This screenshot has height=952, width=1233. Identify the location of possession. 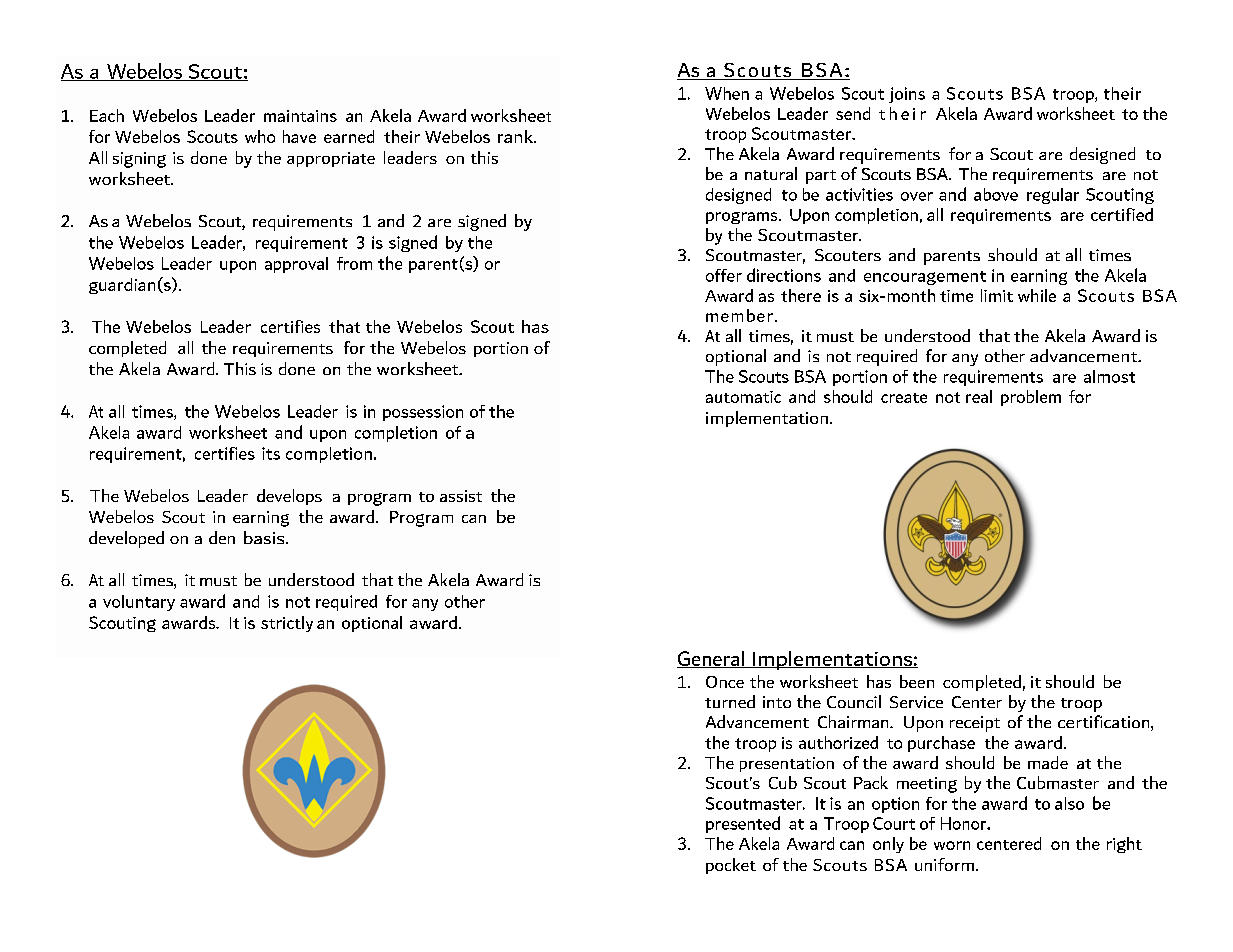
(423, 413).
